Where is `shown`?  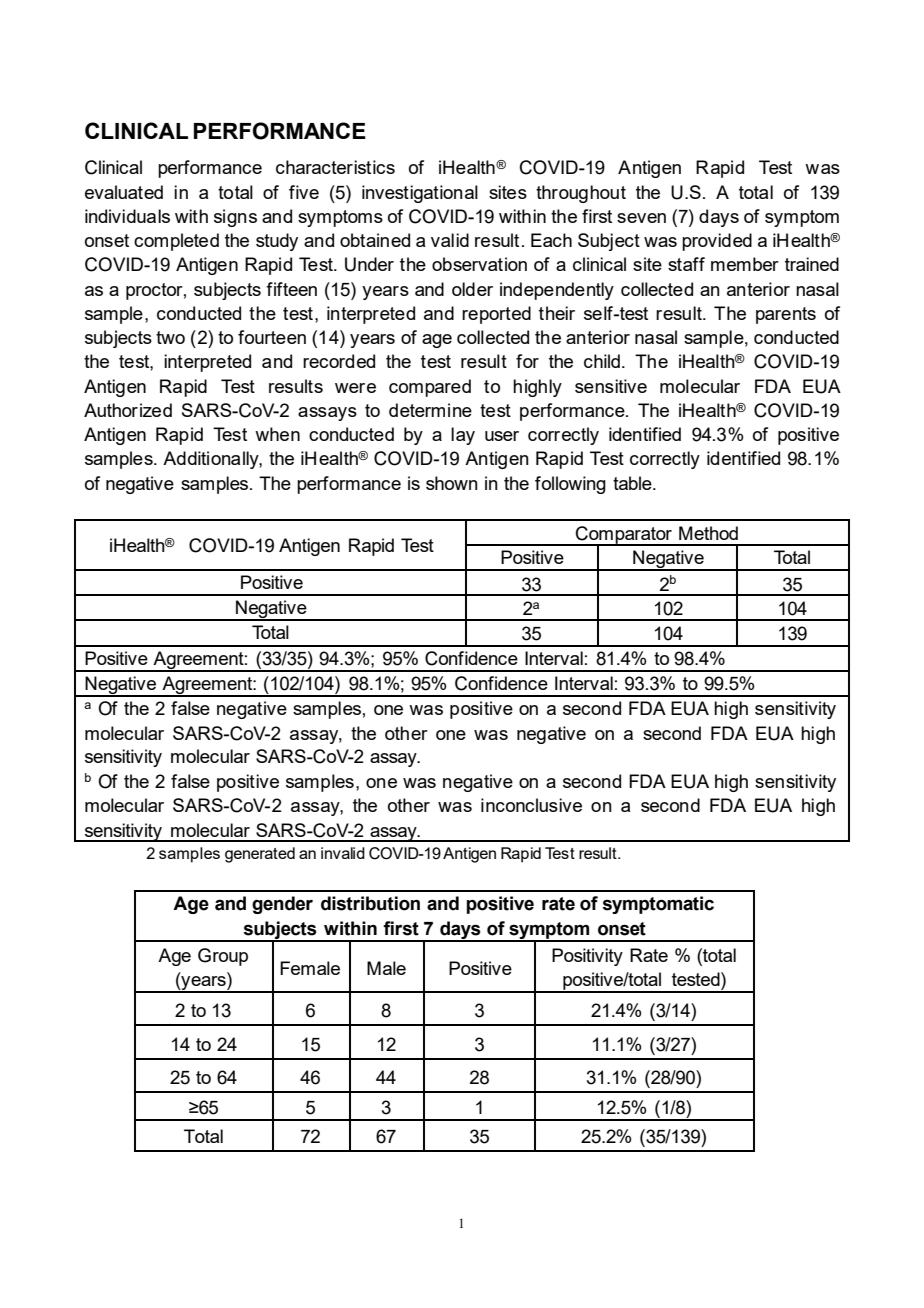 shown is located at coordinates (452, 483).
